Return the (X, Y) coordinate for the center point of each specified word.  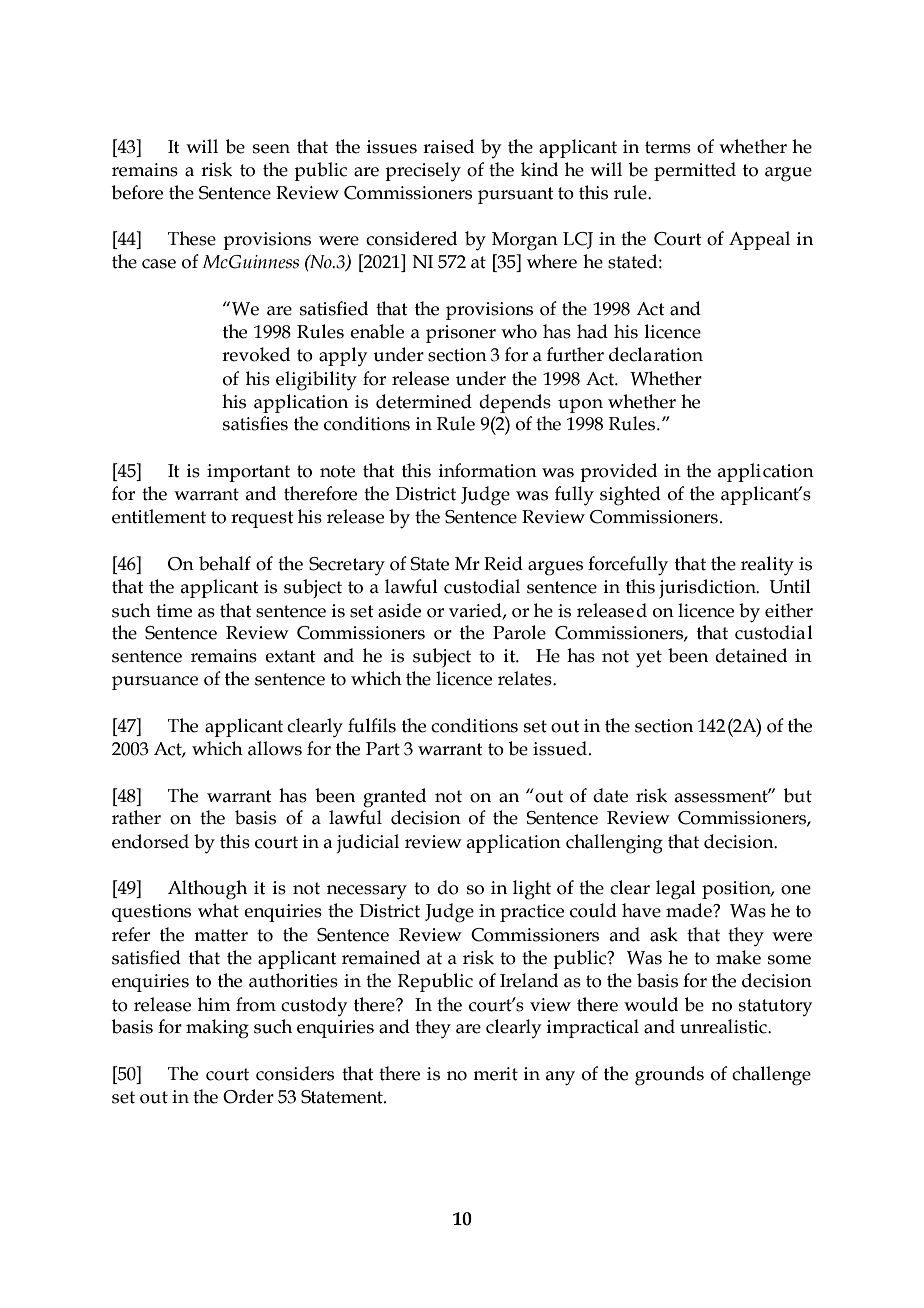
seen (271, 149)
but (798, 795)
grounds (669, 1076)
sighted (630, 496)
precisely (423, 172)
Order (248, 1096)
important (248, 473)
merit (495, 1074)
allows (275, 748)
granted (394, 798)
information (488, 470)
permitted (695, 171)
